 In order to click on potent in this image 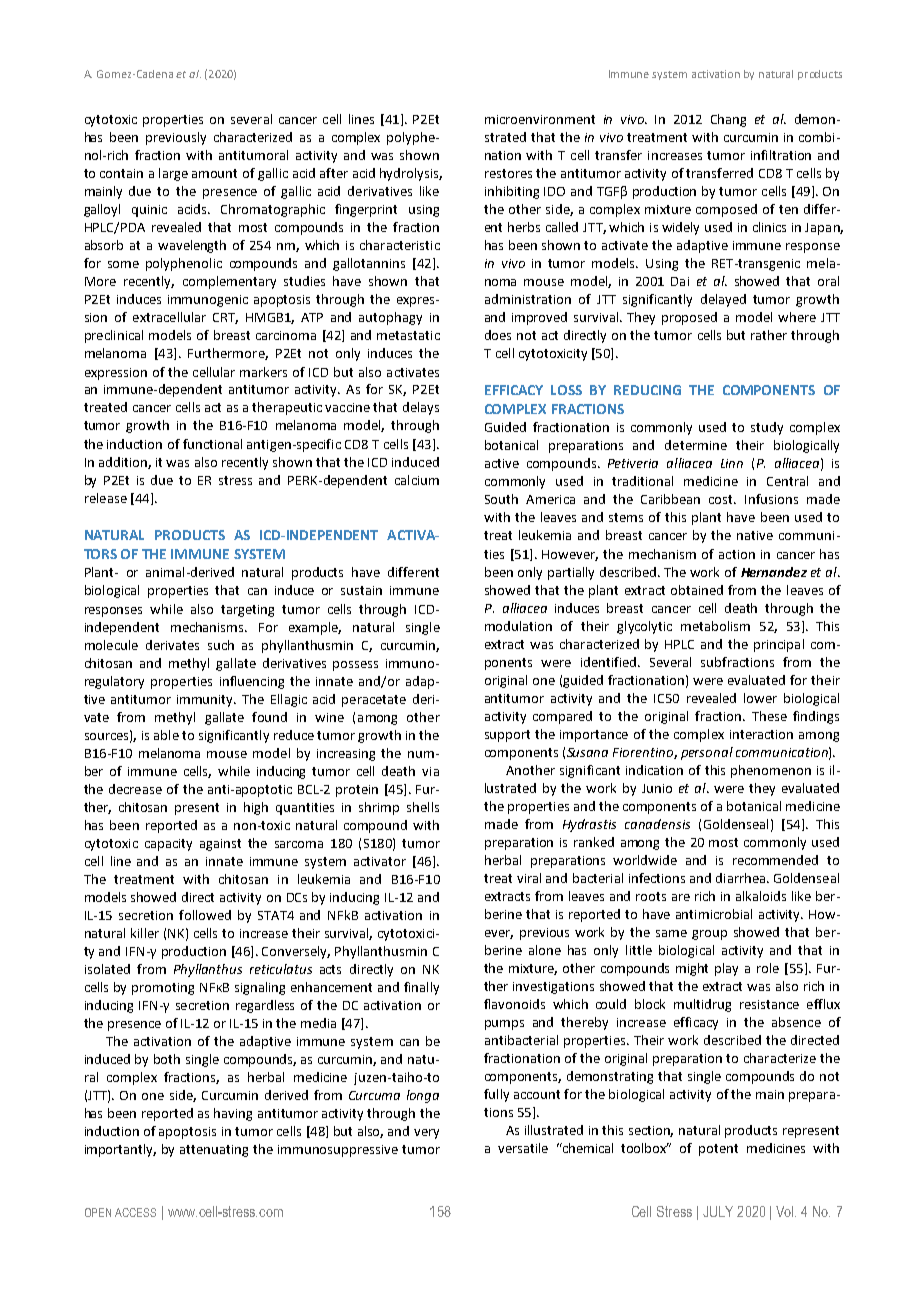, I will do `click(718, 1150)`.
